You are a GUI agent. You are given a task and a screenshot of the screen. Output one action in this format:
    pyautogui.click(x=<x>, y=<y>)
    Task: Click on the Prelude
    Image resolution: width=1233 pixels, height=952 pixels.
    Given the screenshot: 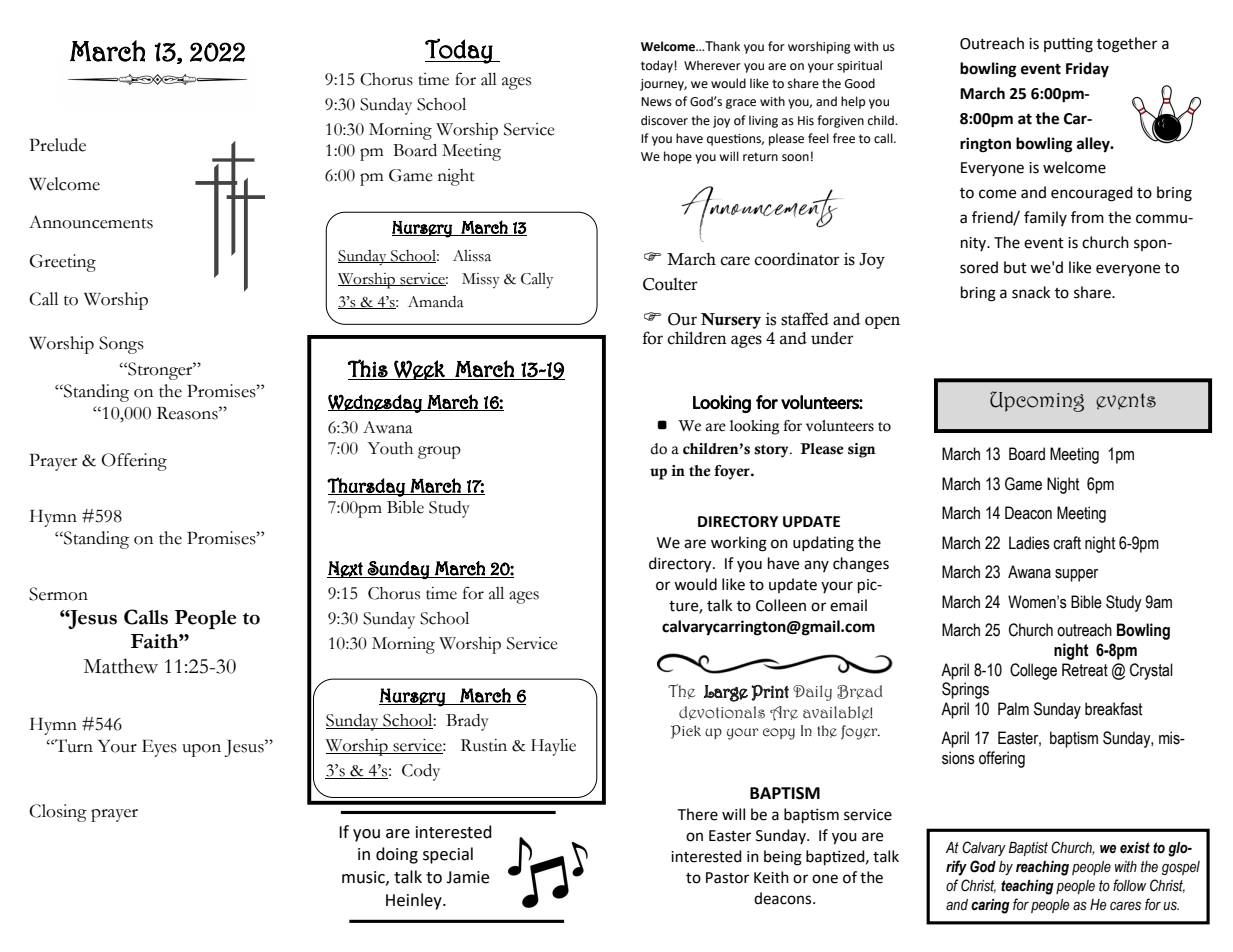 What is the action you would take?
    pyautogui.click(x=58, y=145)
